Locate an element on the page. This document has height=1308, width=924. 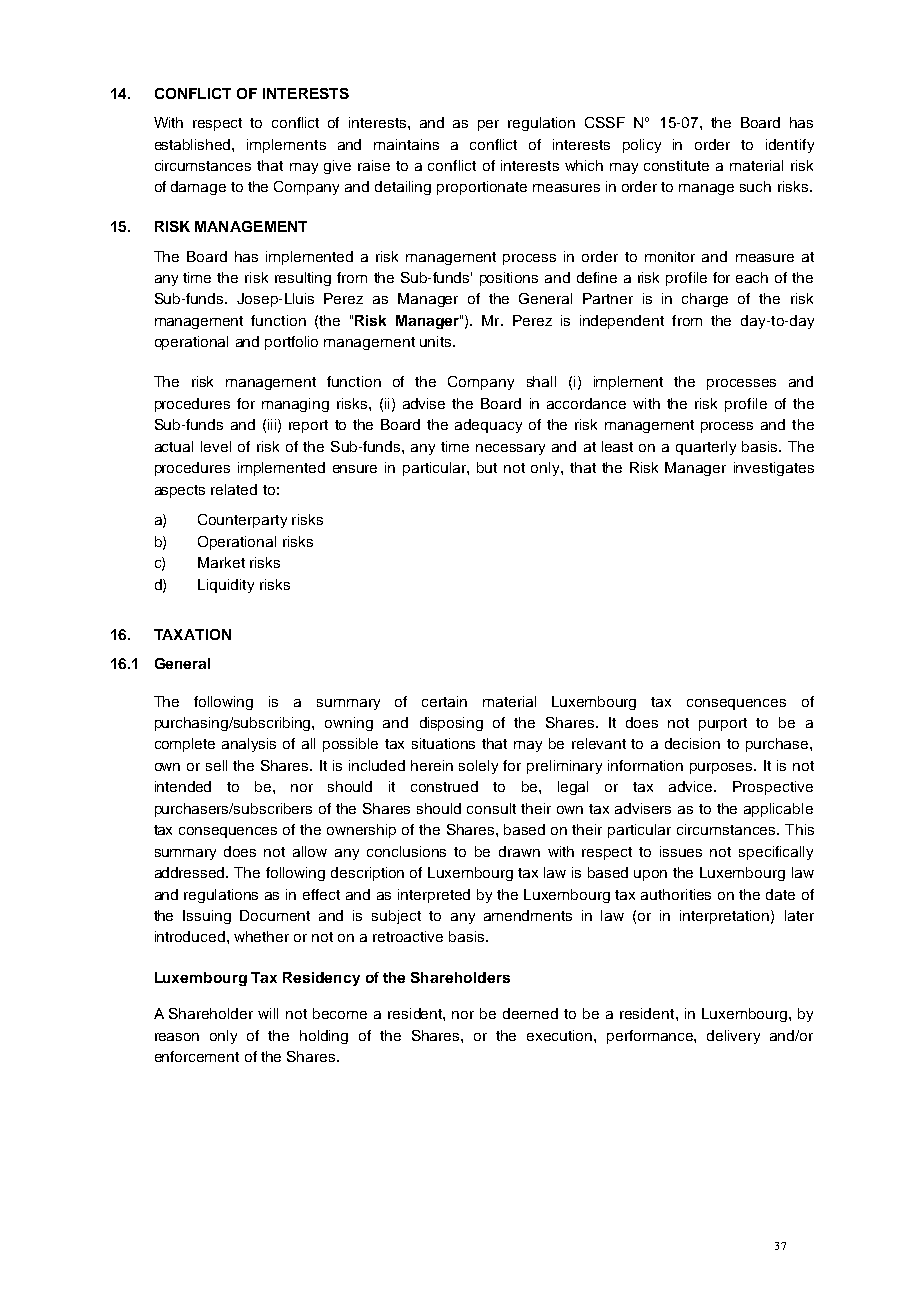
such is located at coordinates (755, 186).
